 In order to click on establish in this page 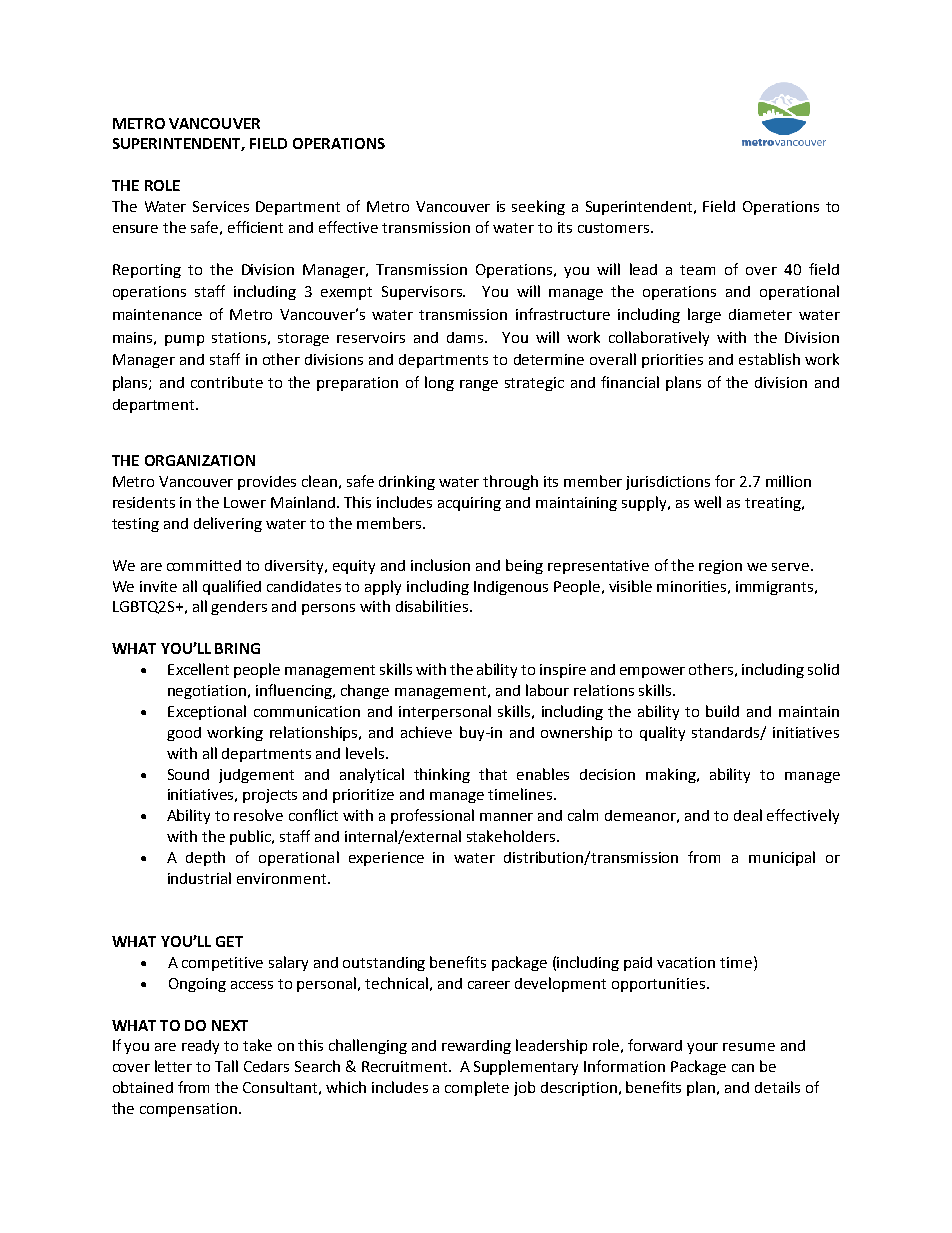, I will do `click(769, 359)`.
